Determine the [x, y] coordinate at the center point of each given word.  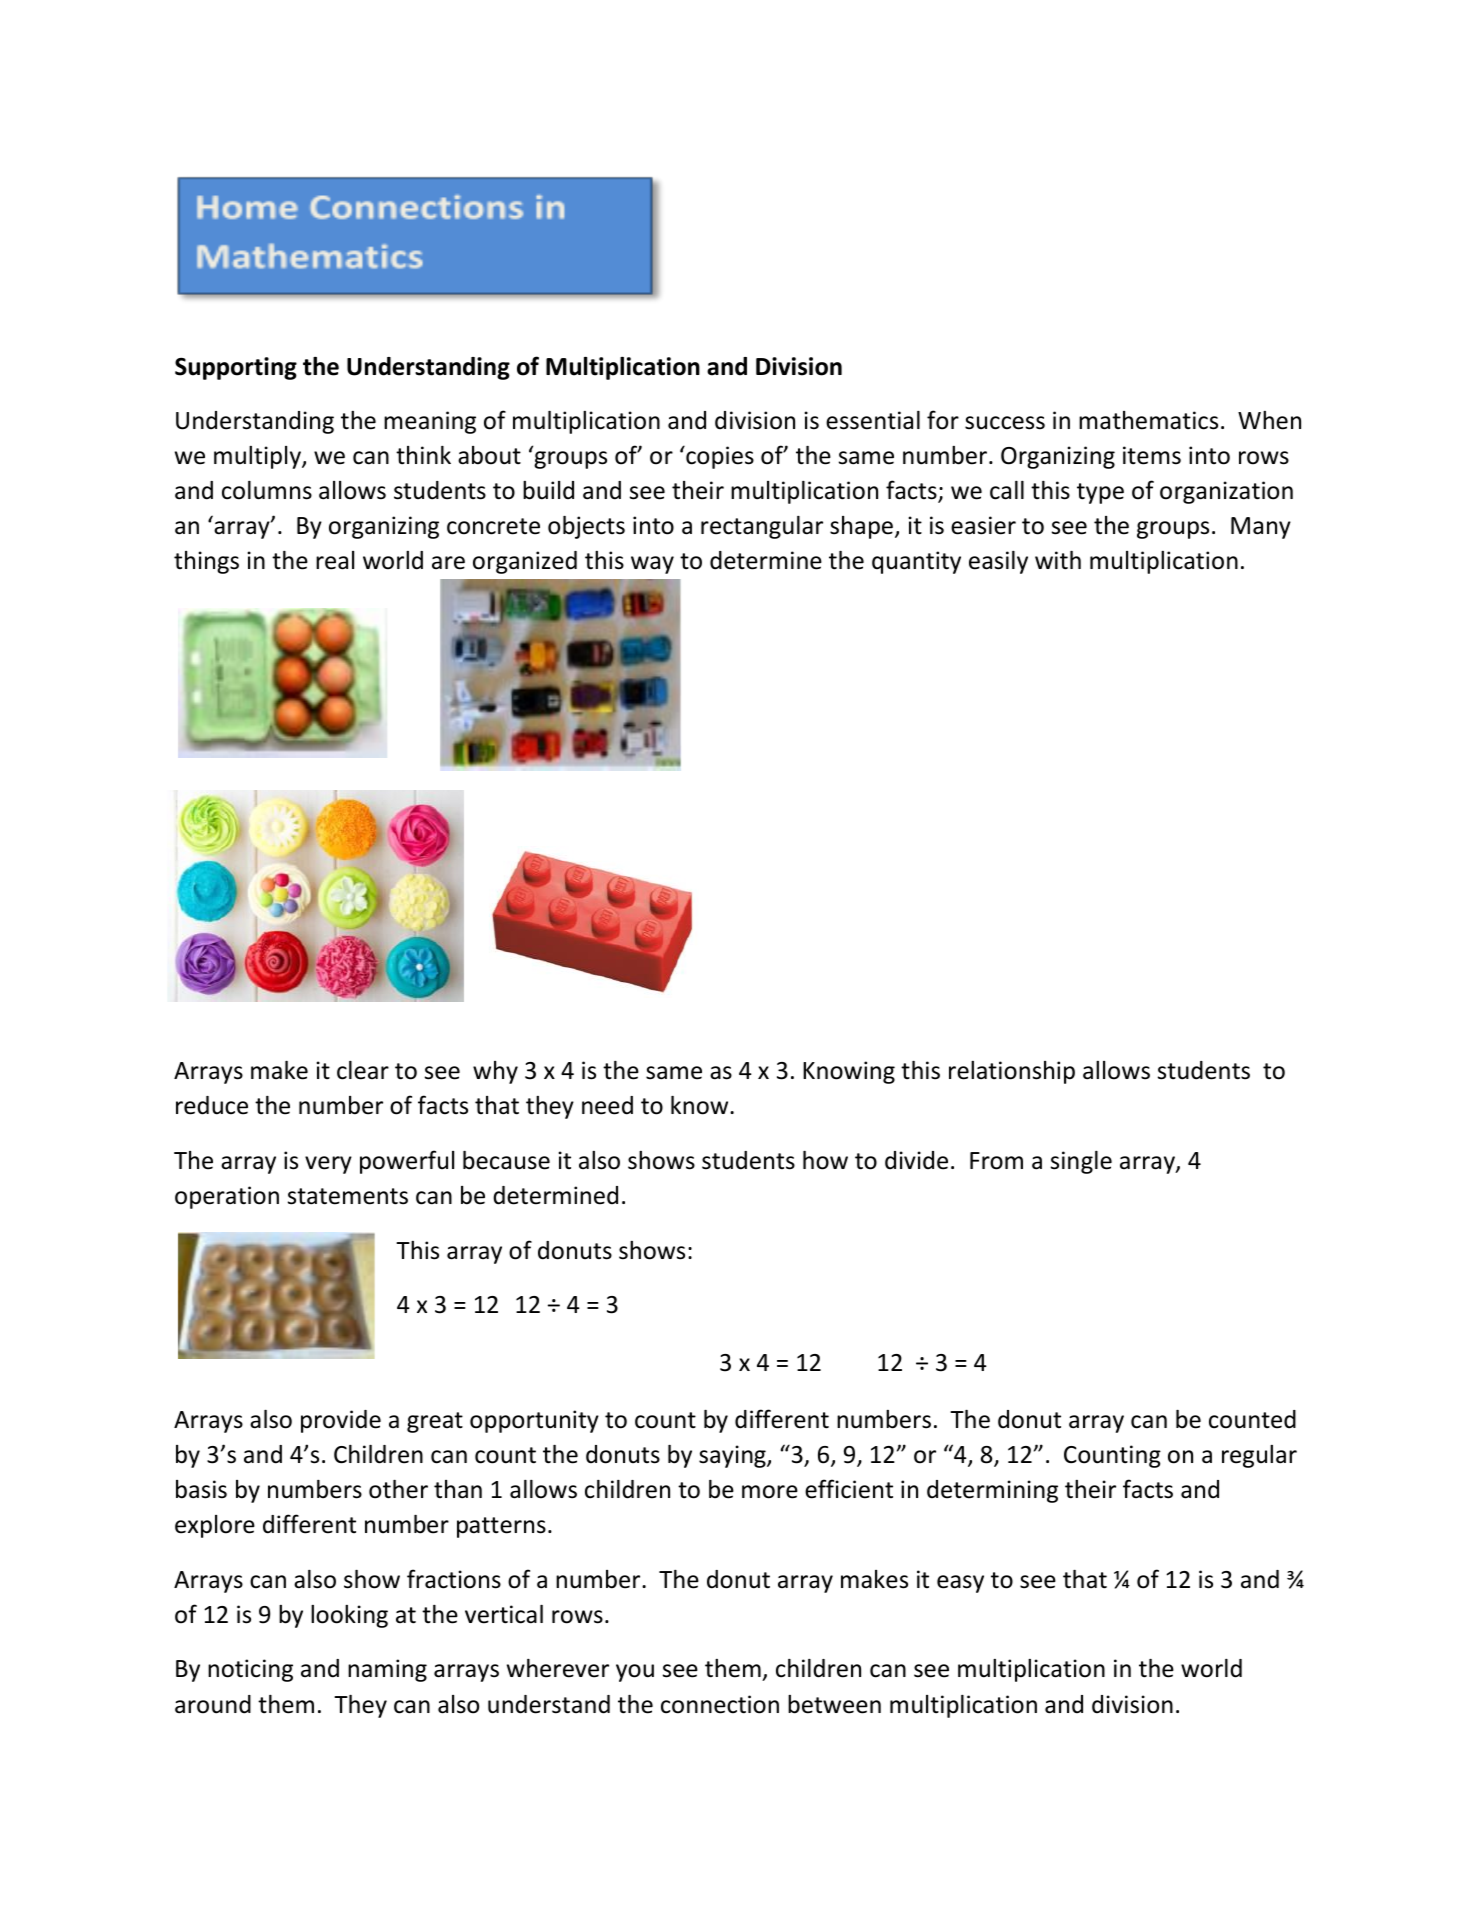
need [607, 1105]
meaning [430, 422]
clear [363, 1070]
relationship [1012, 1072]
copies [719, 457]
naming [387, 1670]
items [1152, 455]
